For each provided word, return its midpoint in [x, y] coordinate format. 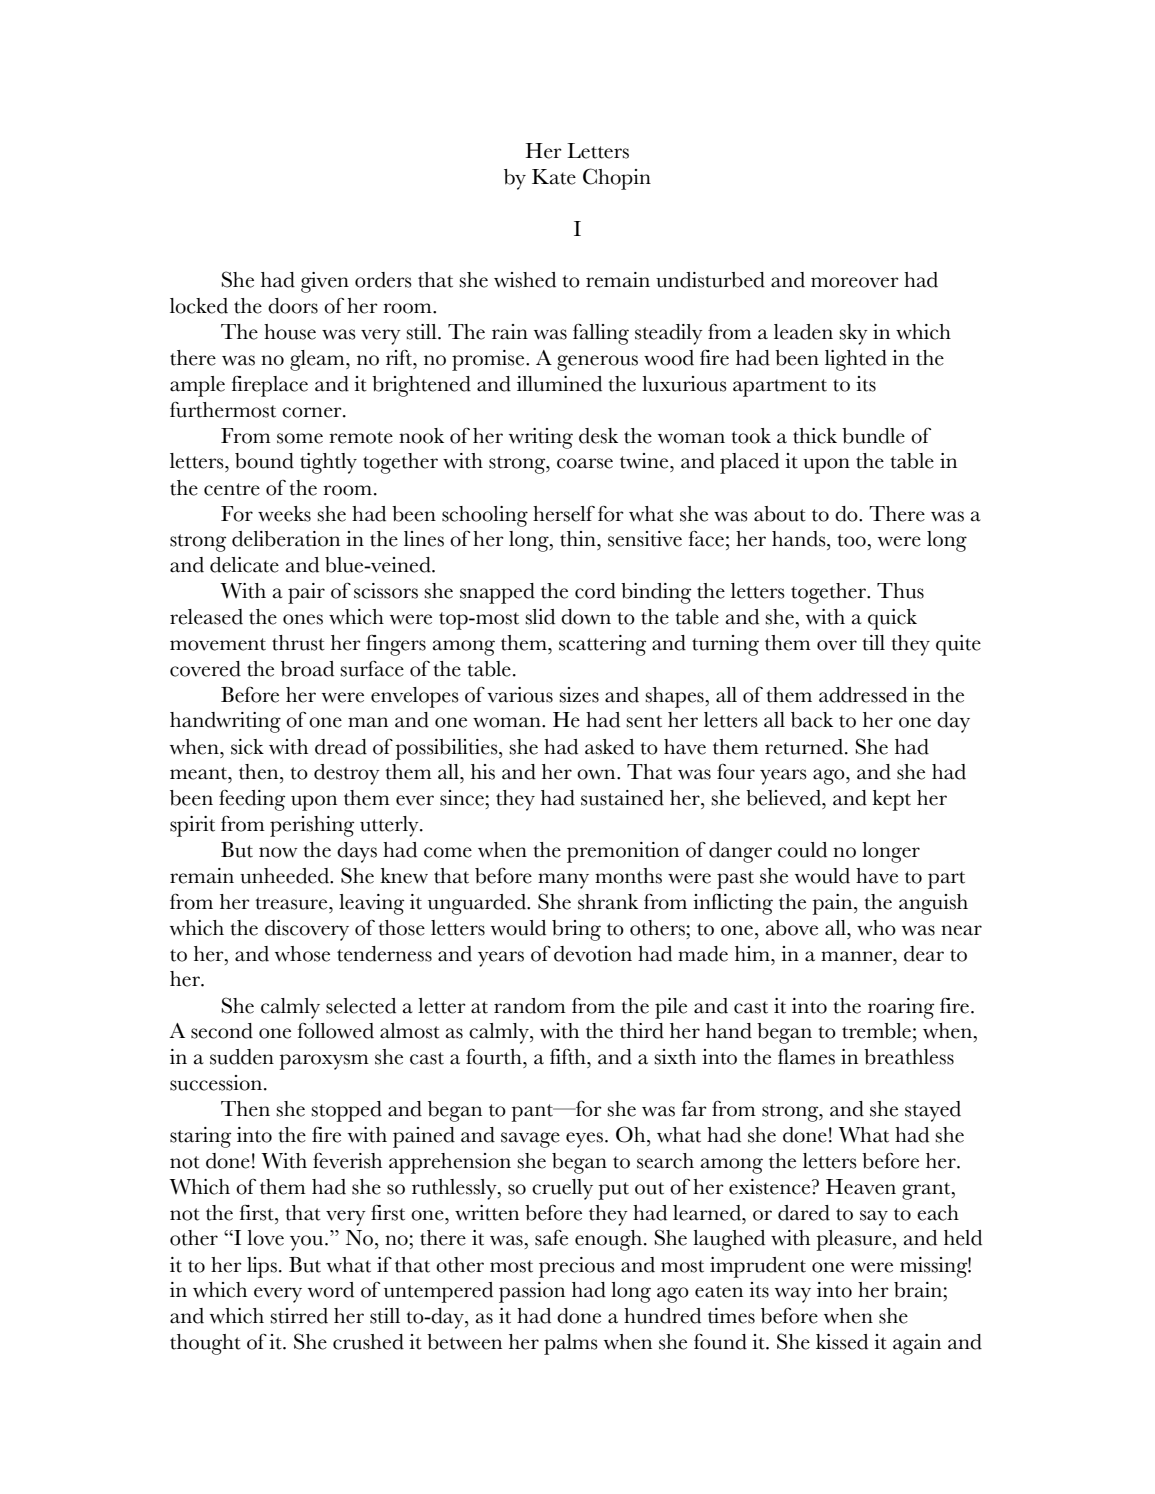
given [325, 282]
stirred [299, 1316]
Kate [554, 177]
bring [576, 930]
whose [302, 954]
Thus [900, 591]
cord [595, 591]
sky [853, 334]
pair [306, 593]
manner [858, 956]
